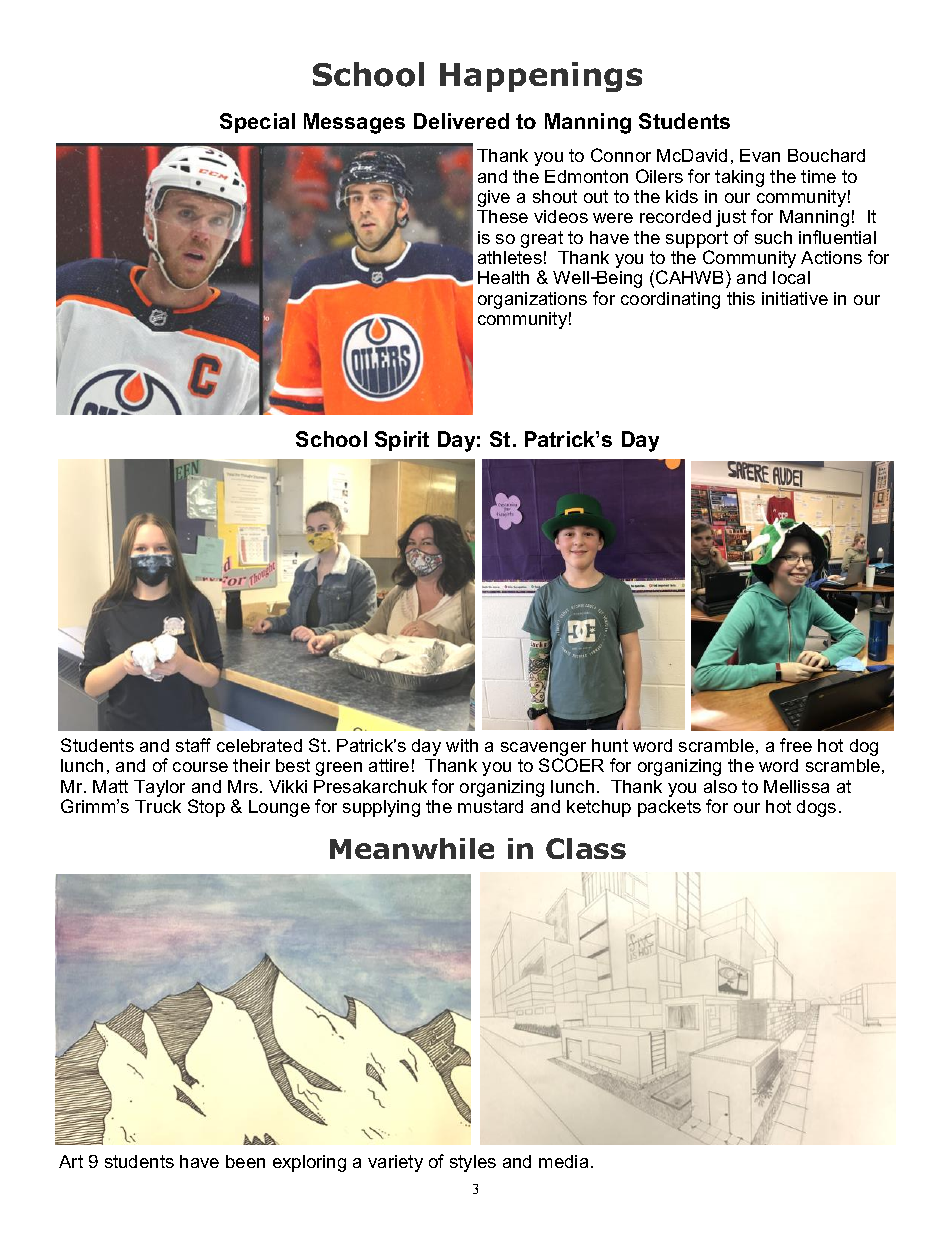 The image size is (952, 1233). I want to click on also, so click(720, 786).
